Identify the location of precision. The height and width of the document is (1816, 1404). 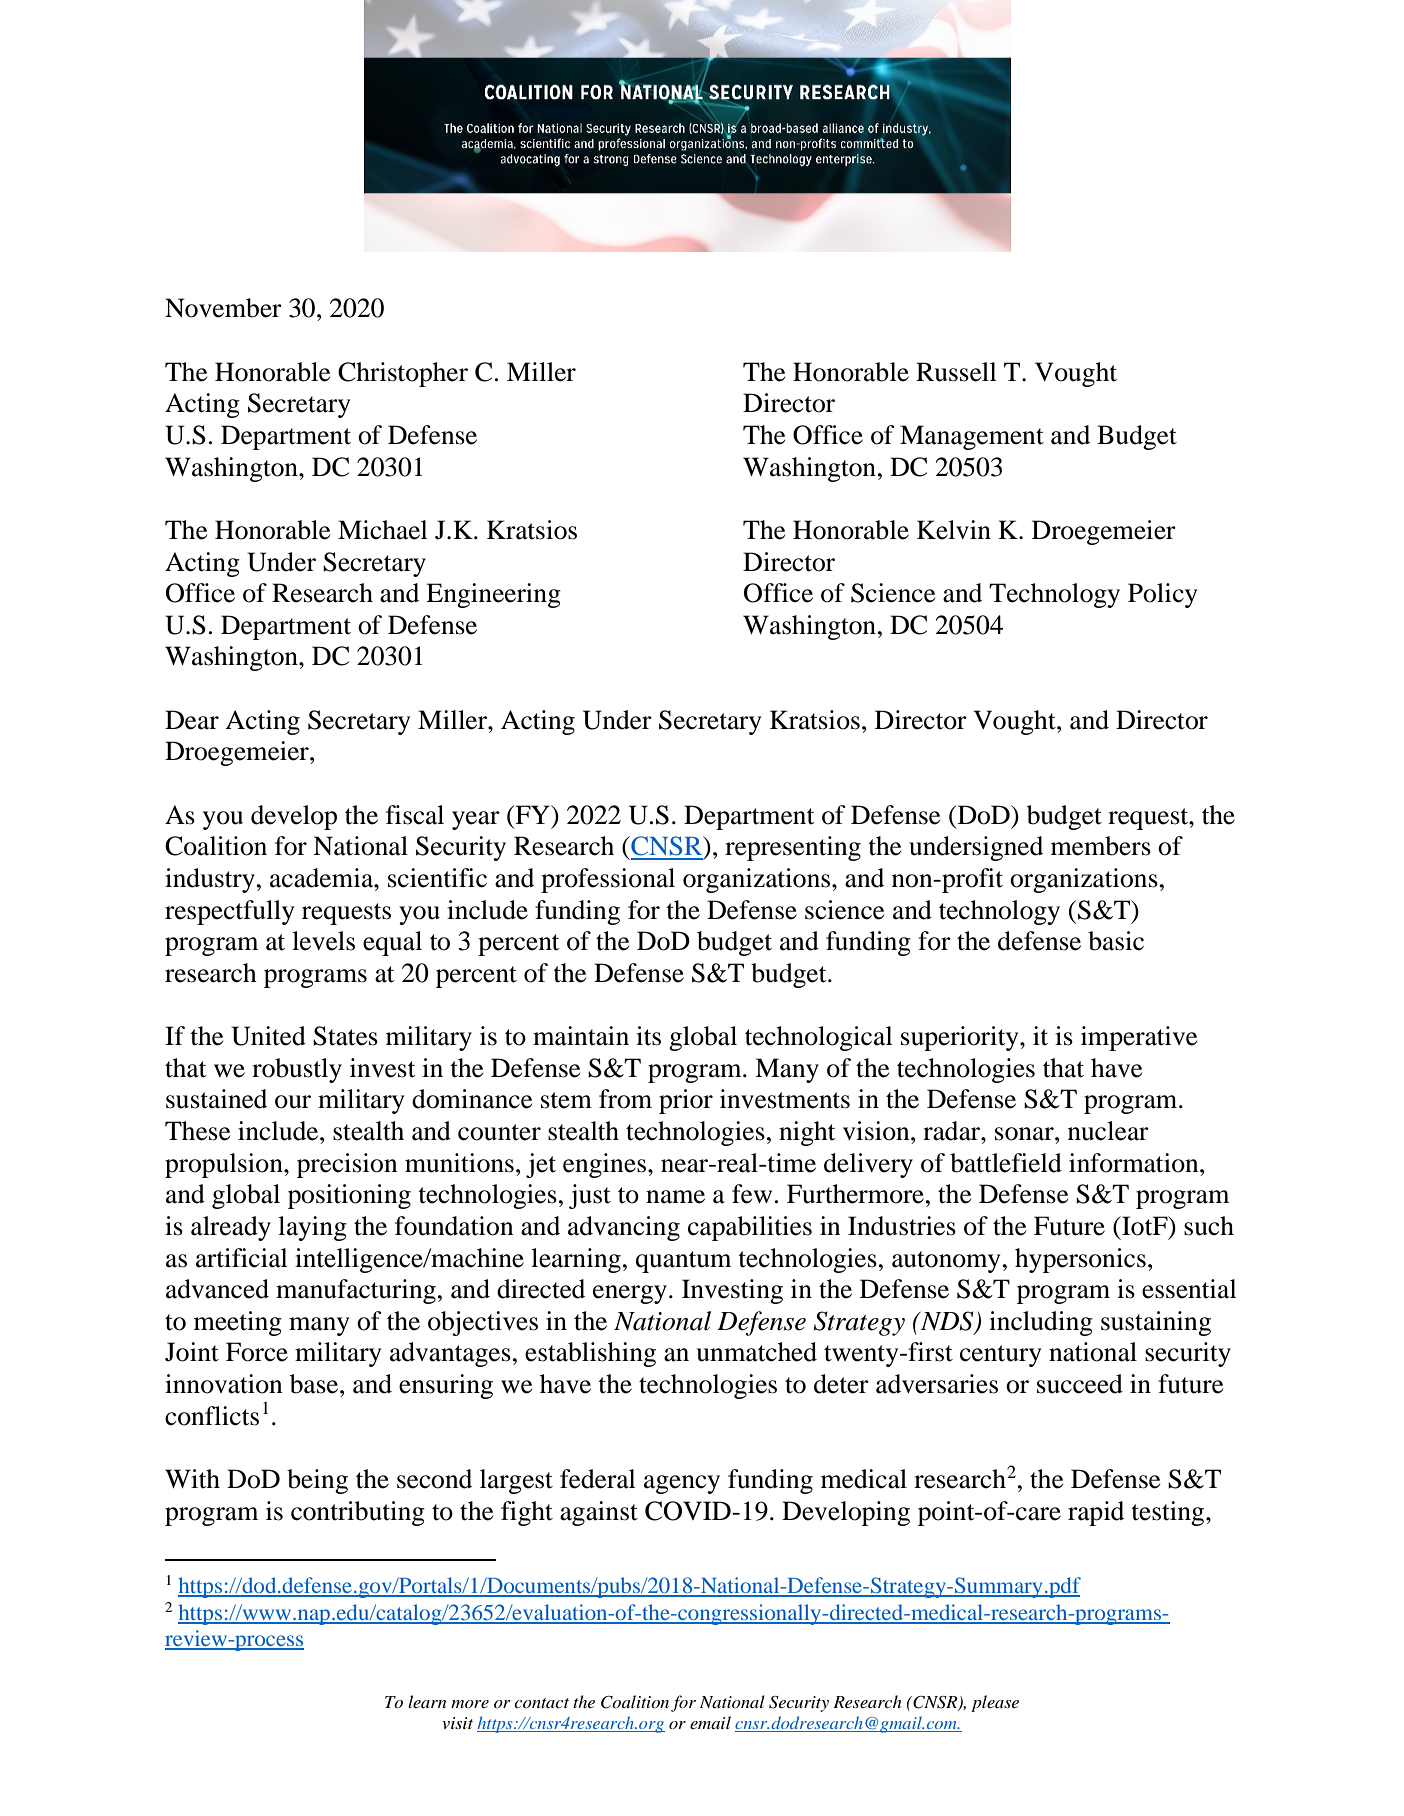
(347, 1165).
